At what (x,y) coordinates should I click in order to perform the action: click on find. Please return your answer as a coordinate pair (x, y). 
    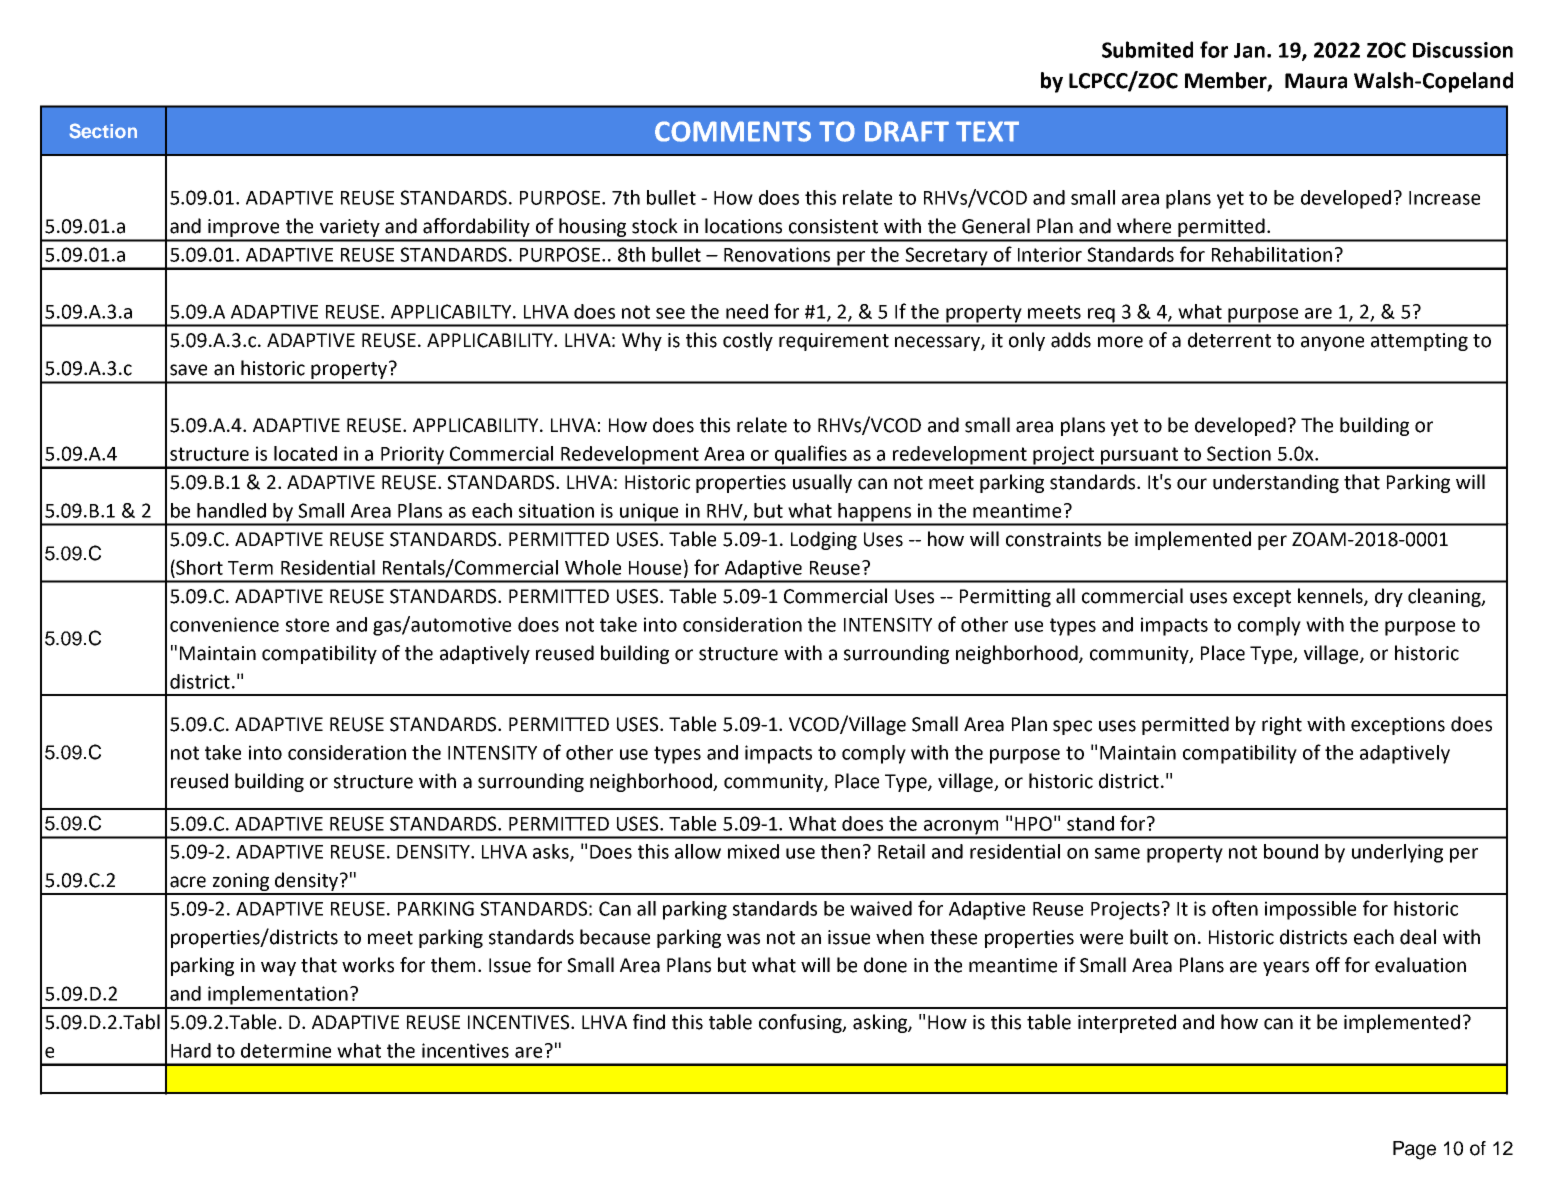
    Looking at the image, I should click on (649, 1022).
